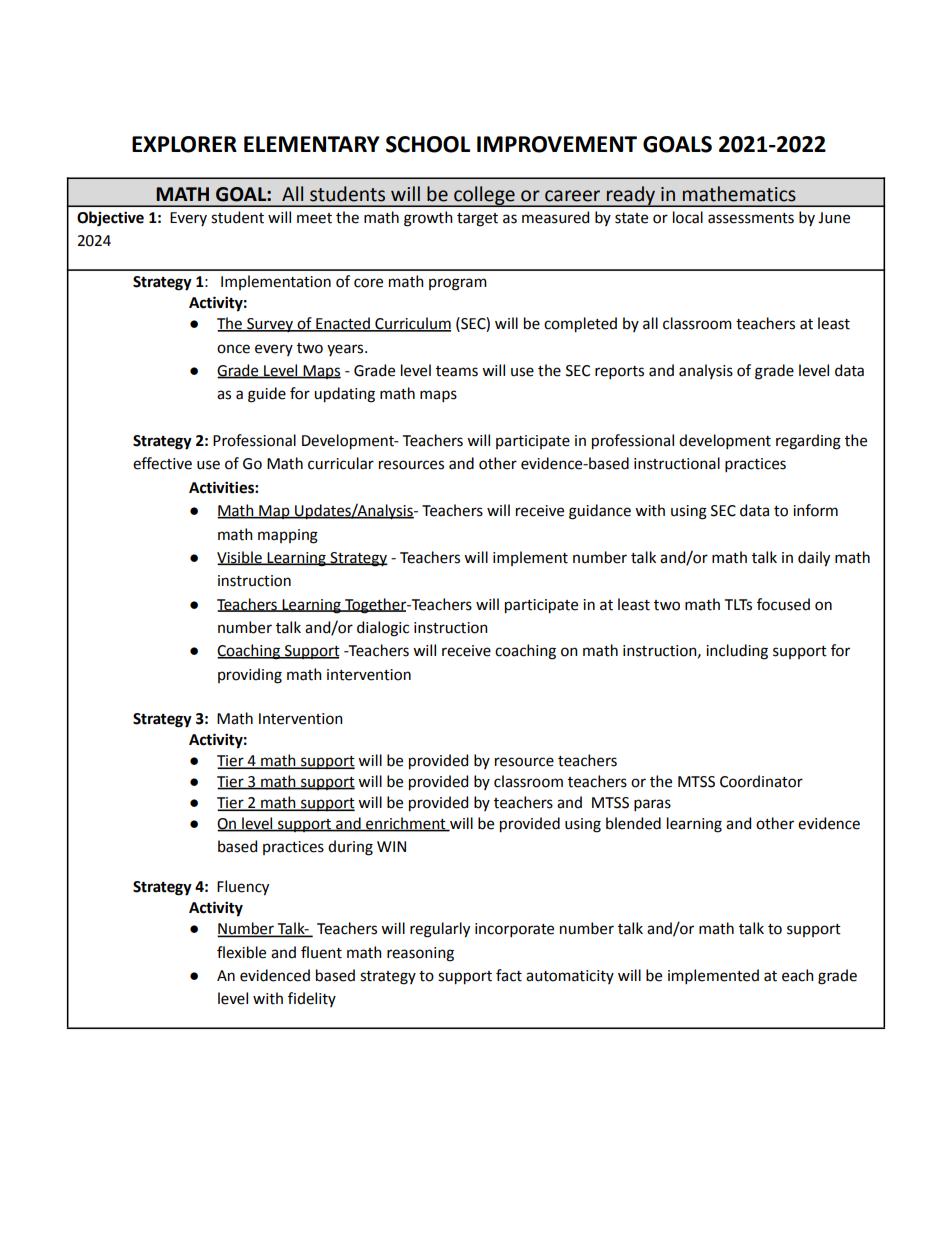 This document has height=1233, width=952. I want to click on assessments, so click(751, 218).
